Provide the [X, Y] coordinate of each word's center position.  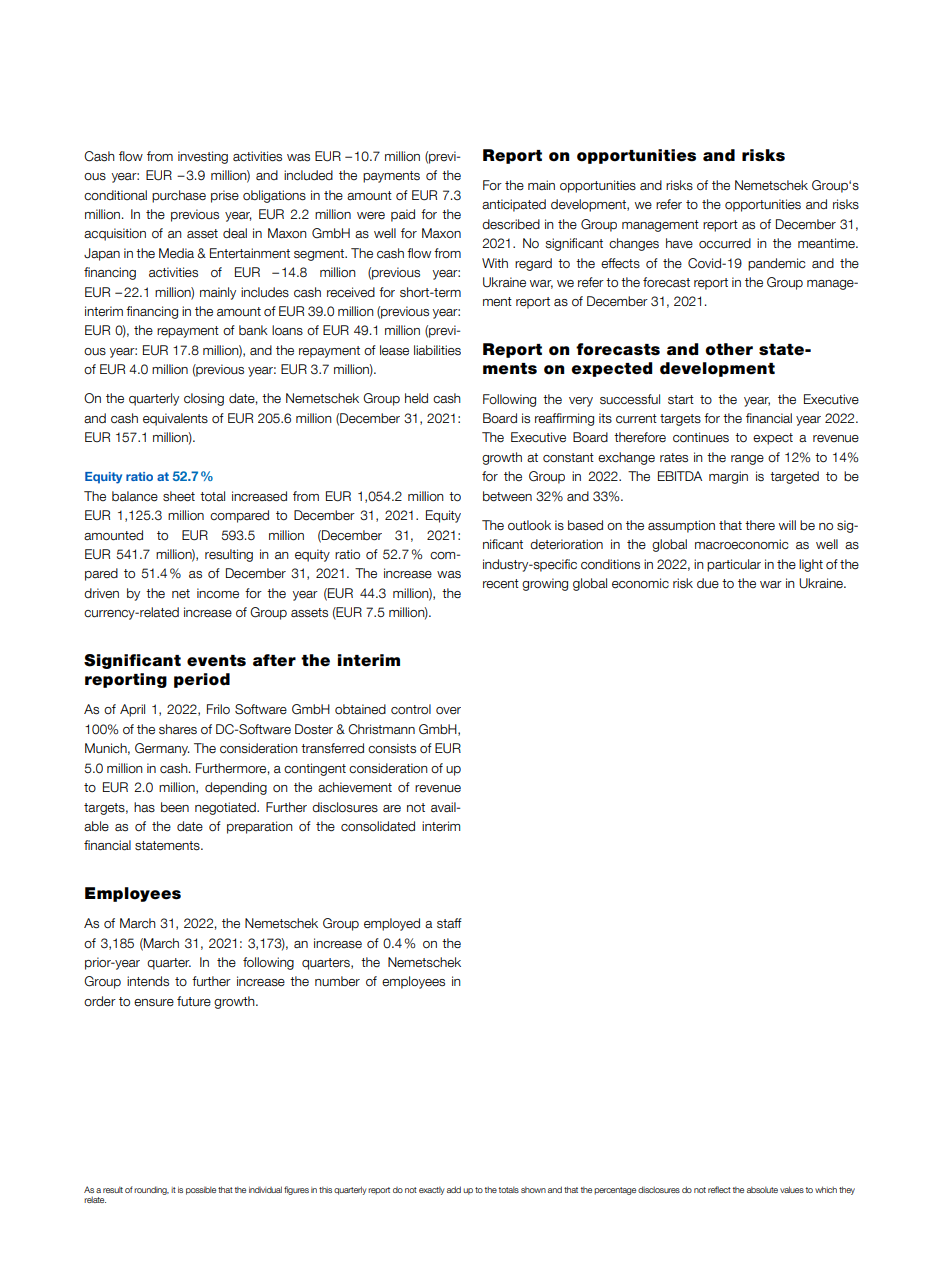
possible [201, 1190]
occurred [725, 243]
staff [449, 923]
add [454, 1189]
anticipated [514, 205]
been [175, 807]
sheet [179, 496]
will [787, 525]
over [448, 711]
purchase [179, 196]
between [507, 496]
